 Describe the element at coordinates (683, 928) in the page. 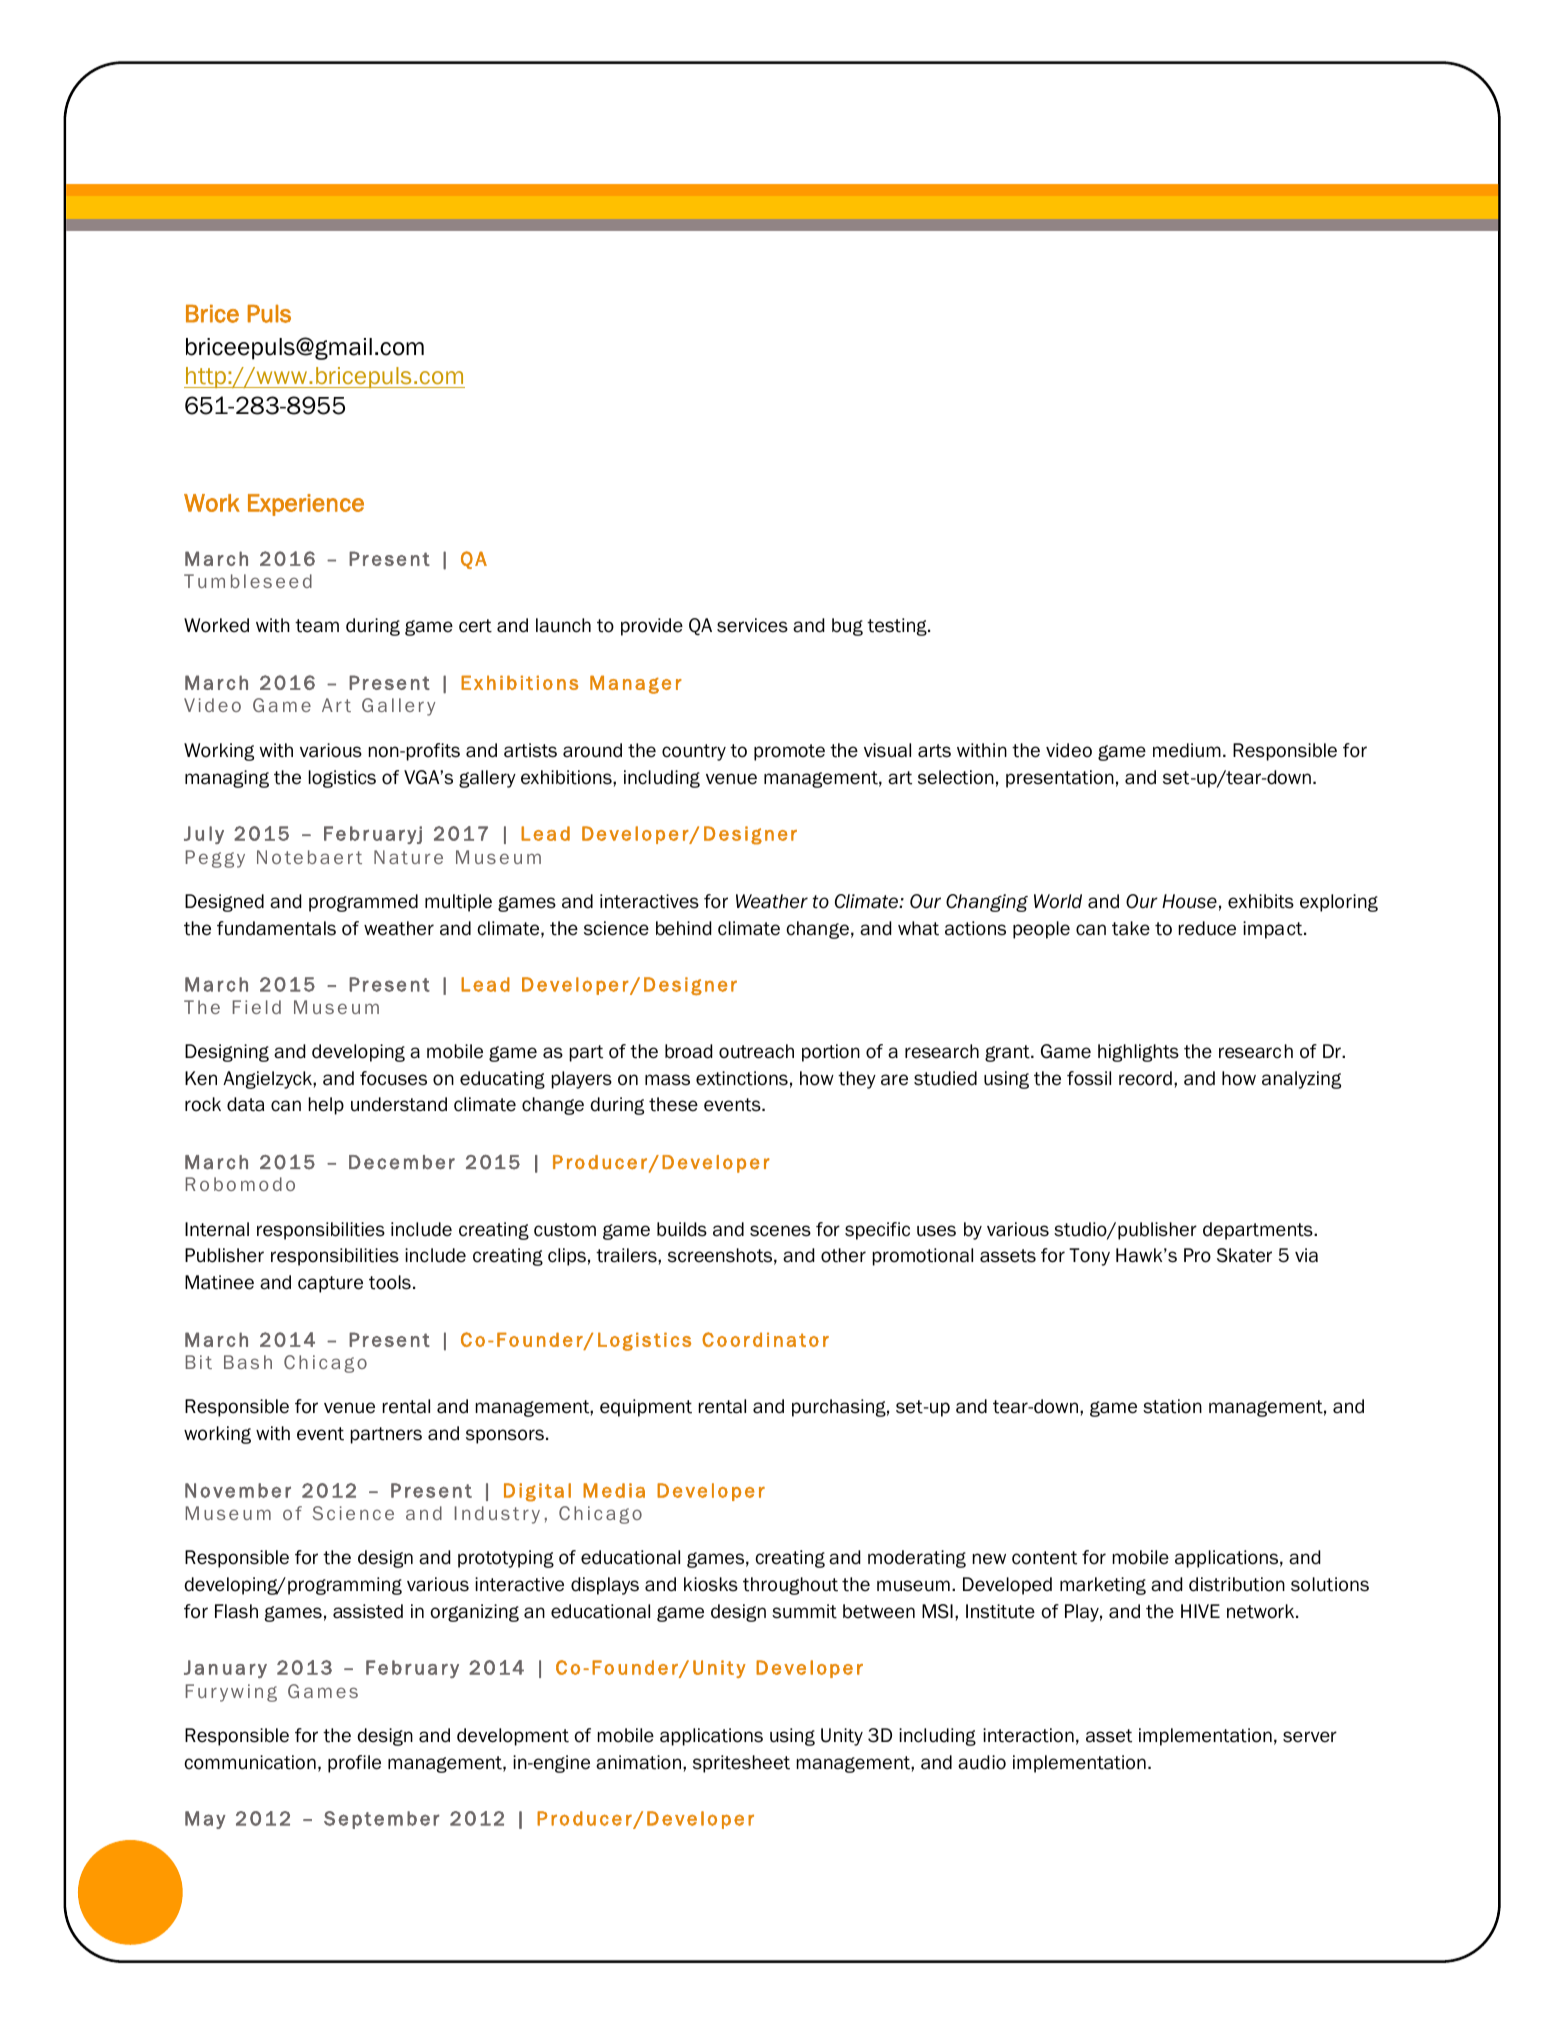

I see `behind` at that location.
